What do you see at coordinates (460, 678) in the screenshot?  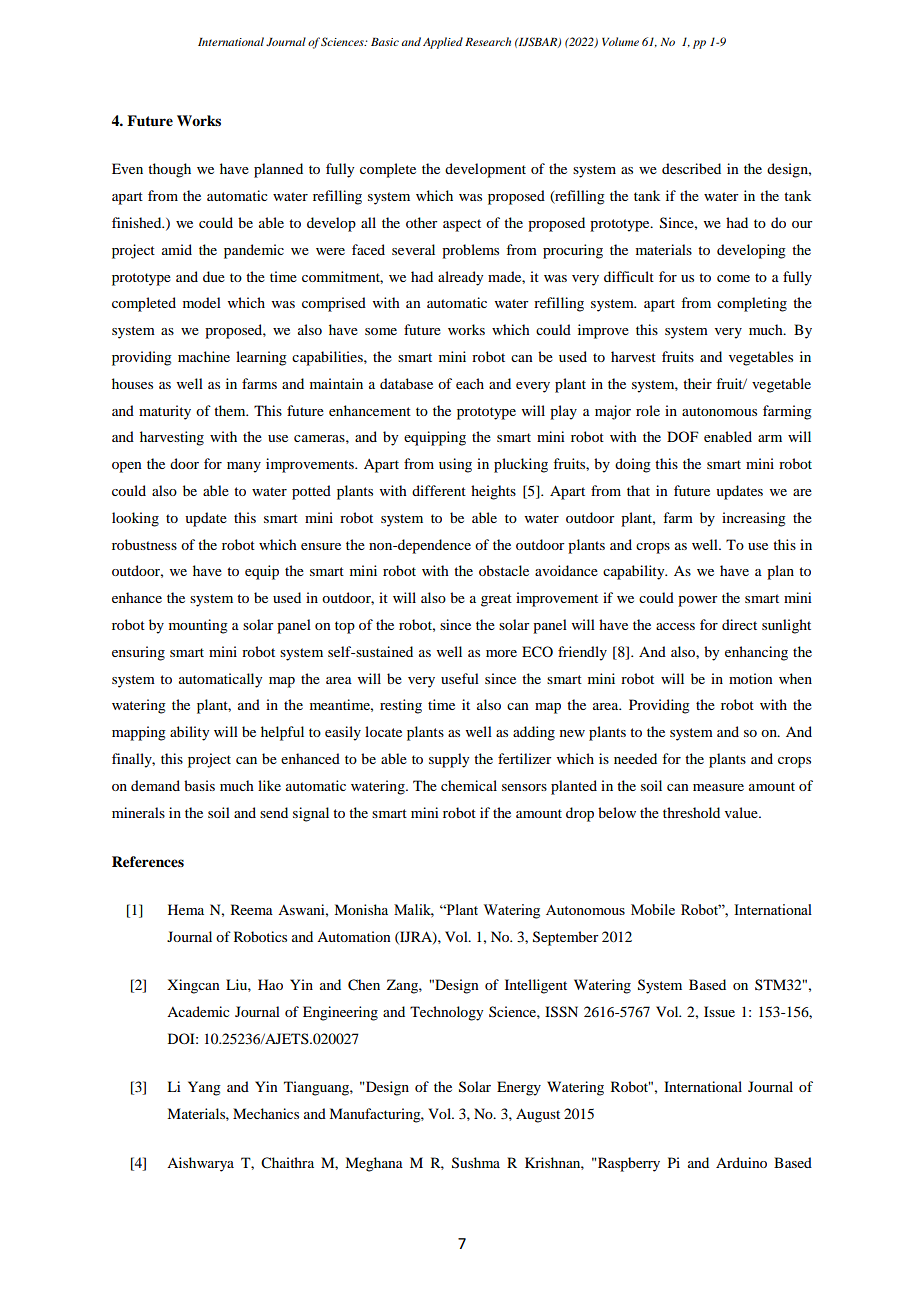 I see `useful` at bounding box center [460, 678].
